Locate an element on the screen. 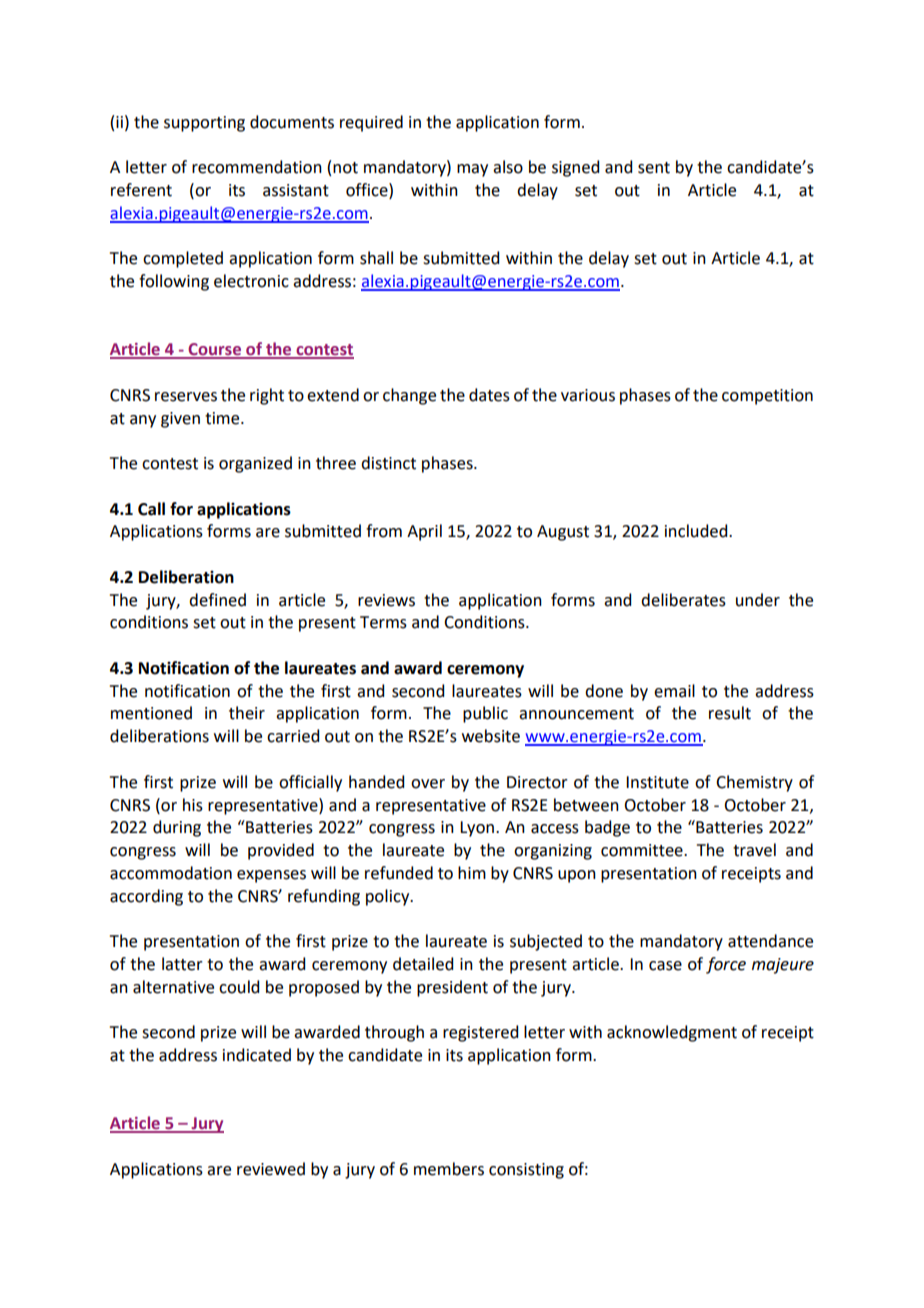 This screenshot has width=924, height=1308. competition is located at coordinates (767, 397).
